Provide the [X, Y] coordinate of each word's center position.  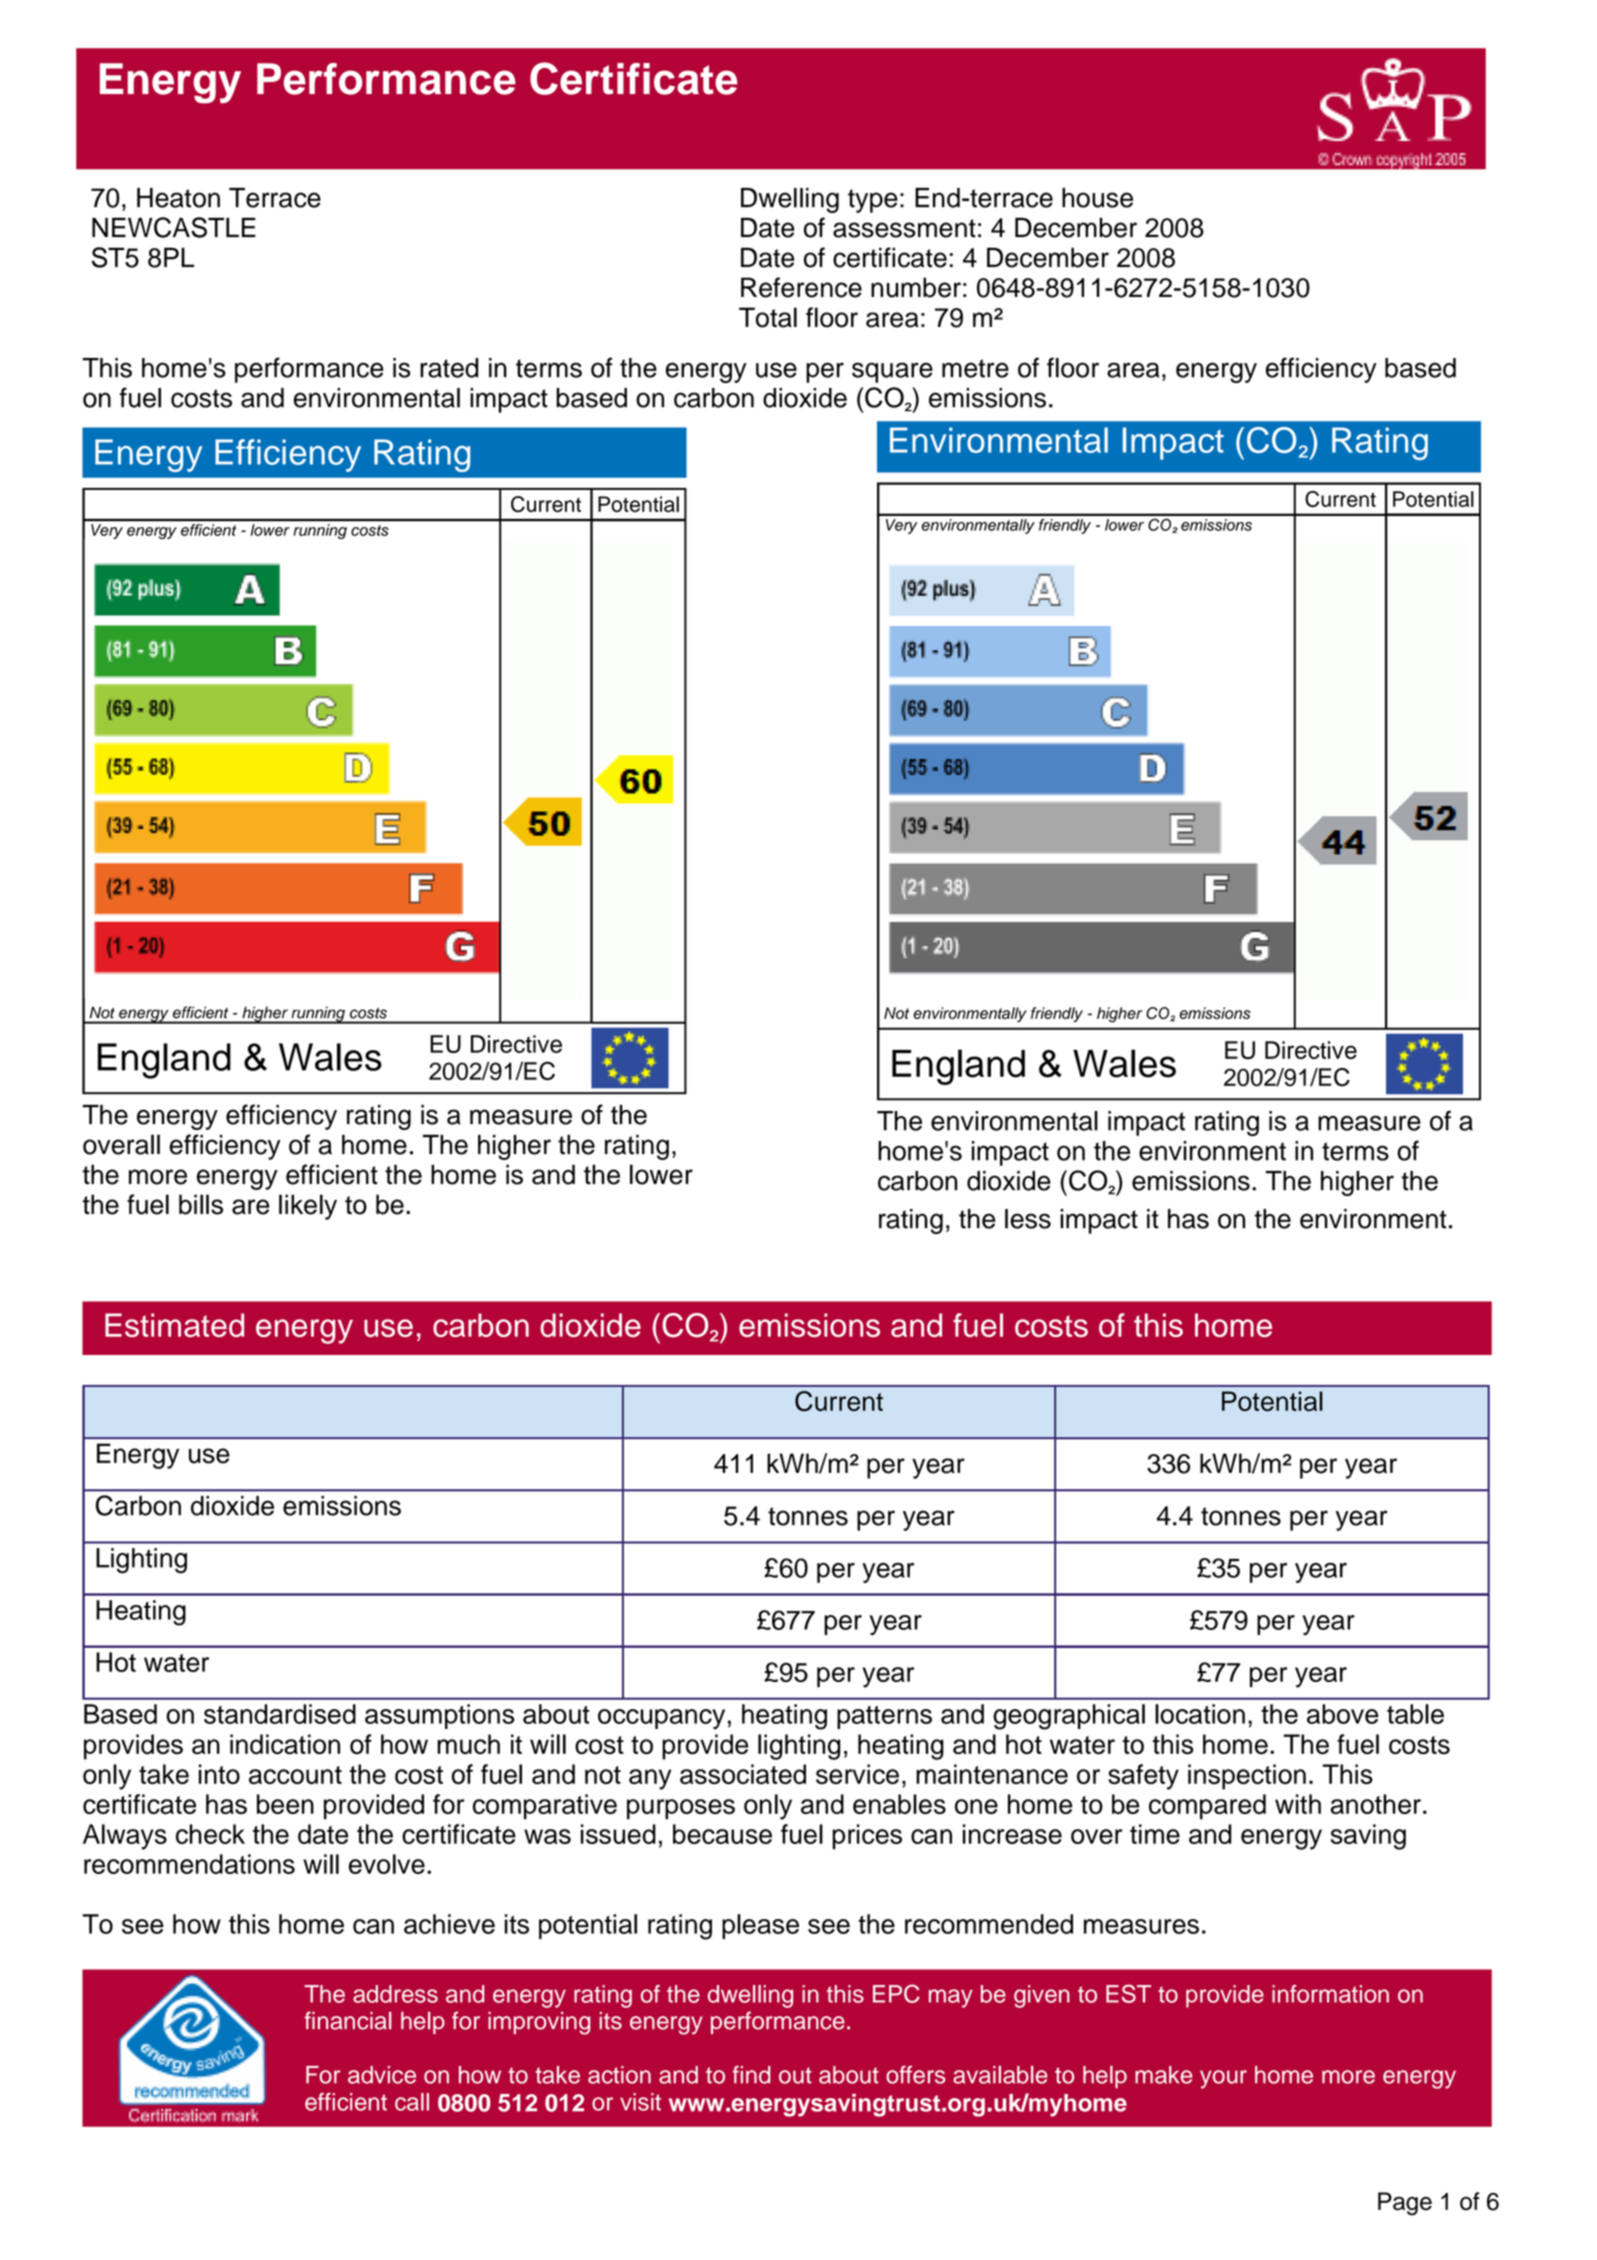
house [1097, 198]
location [1200, 1714]
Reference [801, 287]
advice [382, 2075]
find [751, 2074]
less [1028, 1219]
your [1223, 2079]
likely [308, 1207]
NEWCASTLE [174, 227]
